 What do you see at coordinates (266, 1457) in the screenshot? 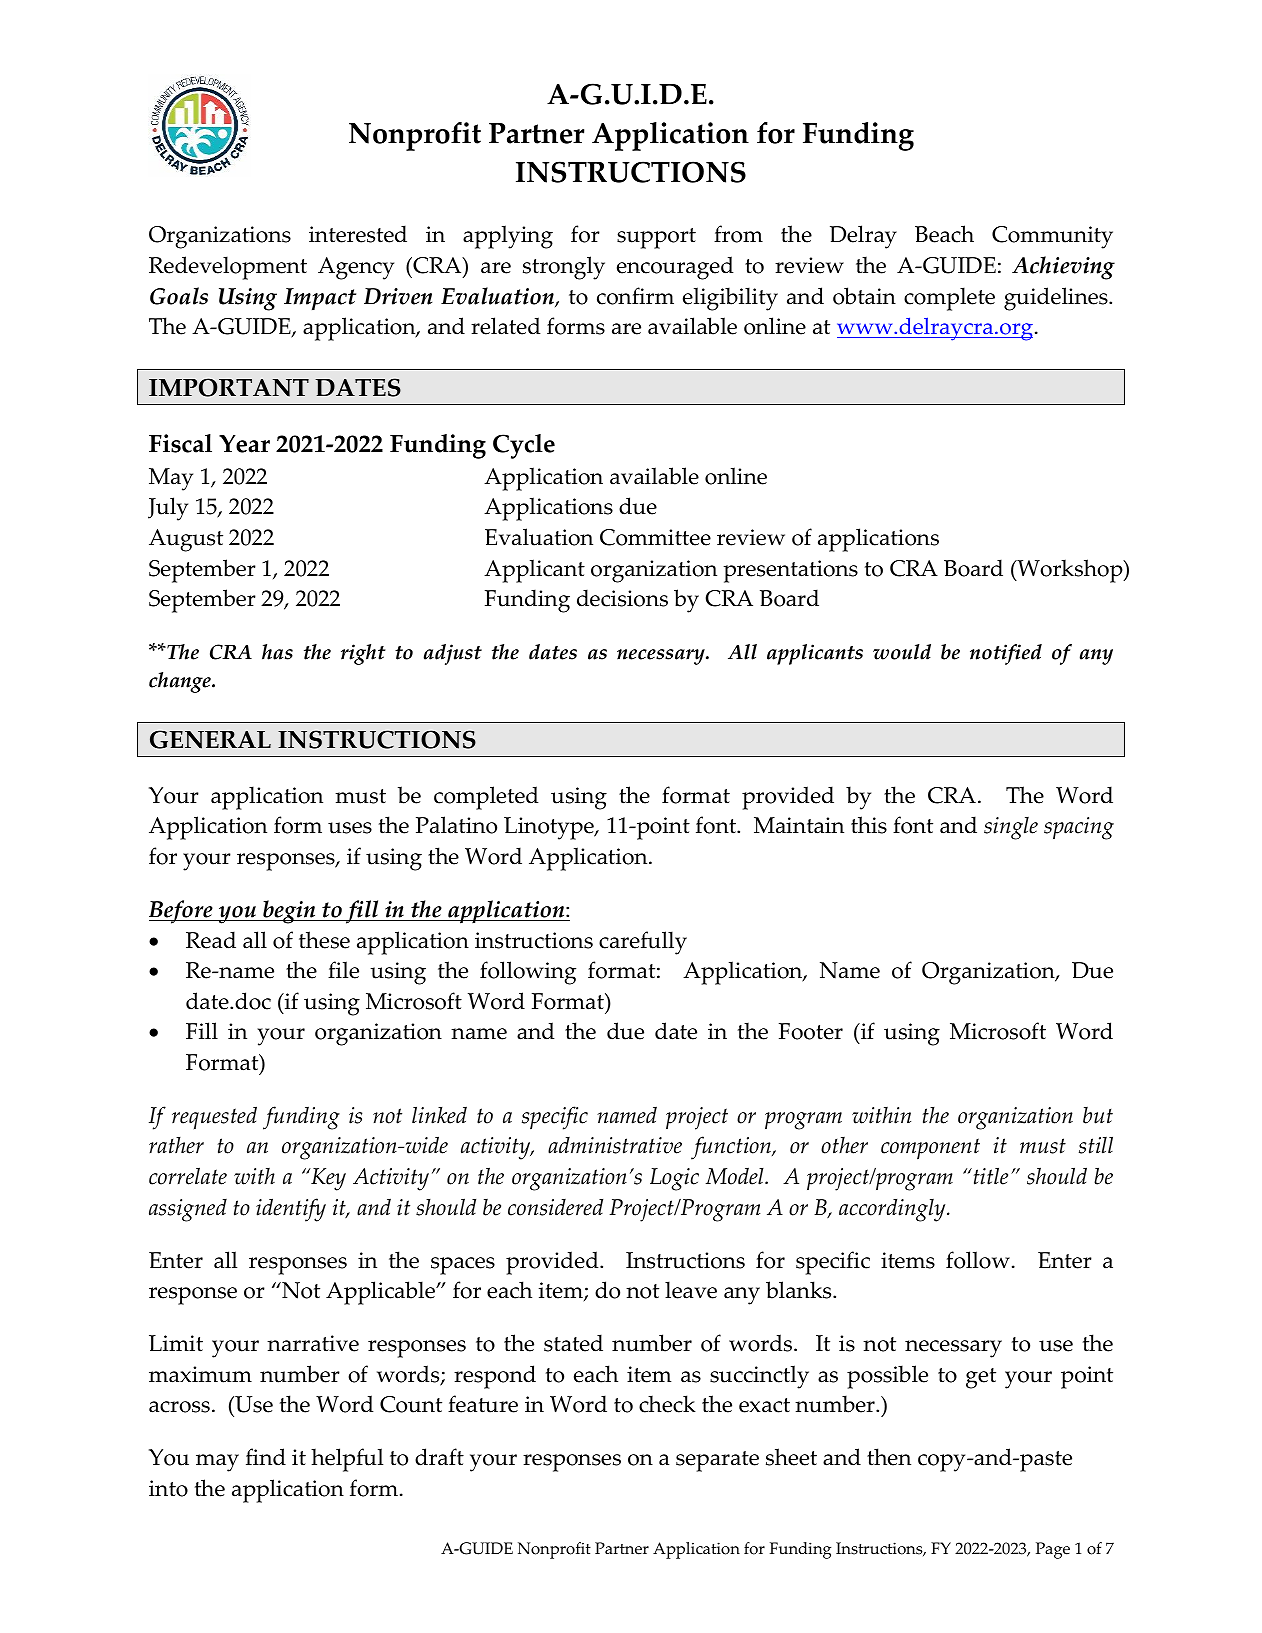
I see `find` at bounding box center [266, 1457].
